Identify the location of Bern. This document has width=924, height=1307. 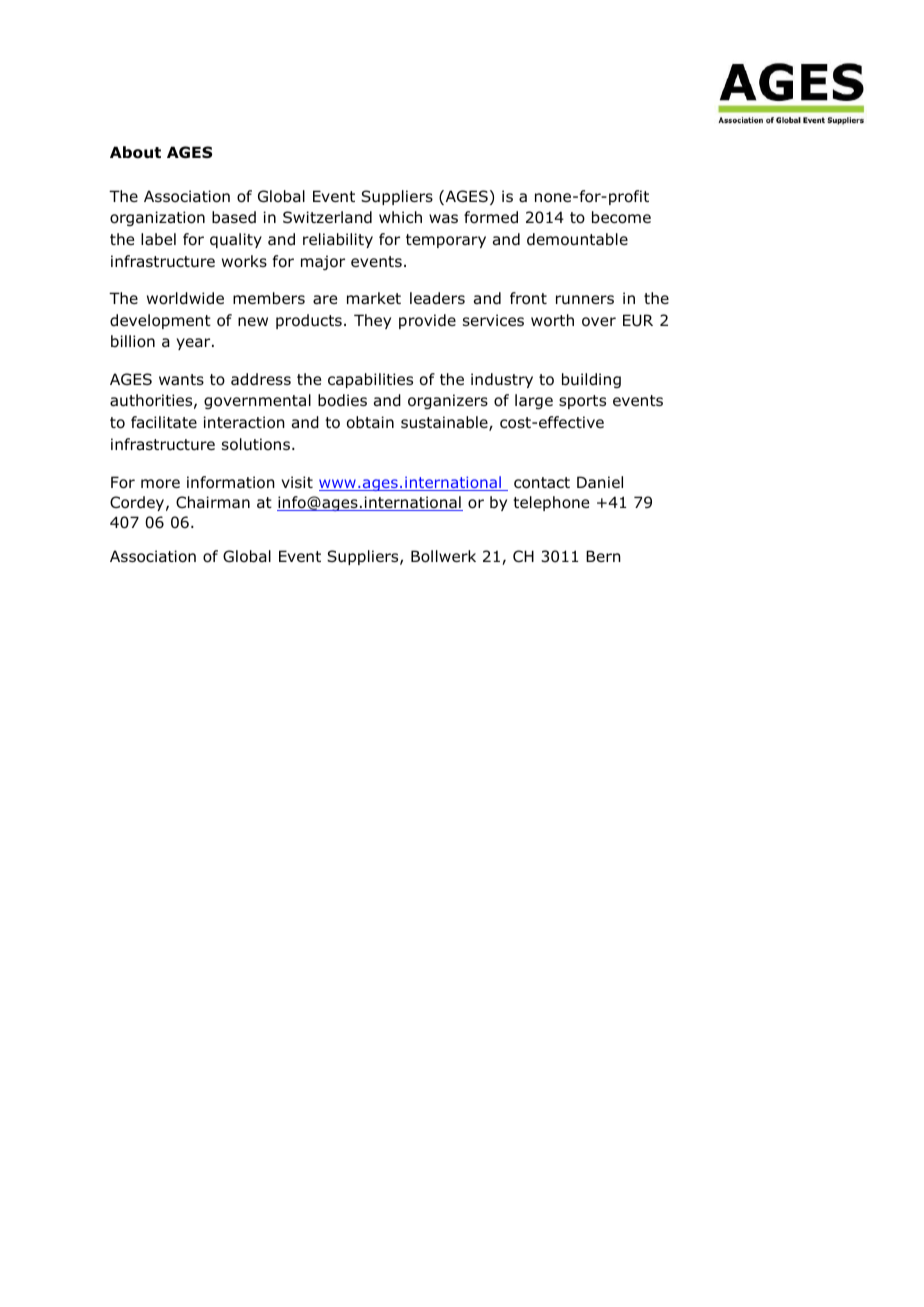
(603, 556).
